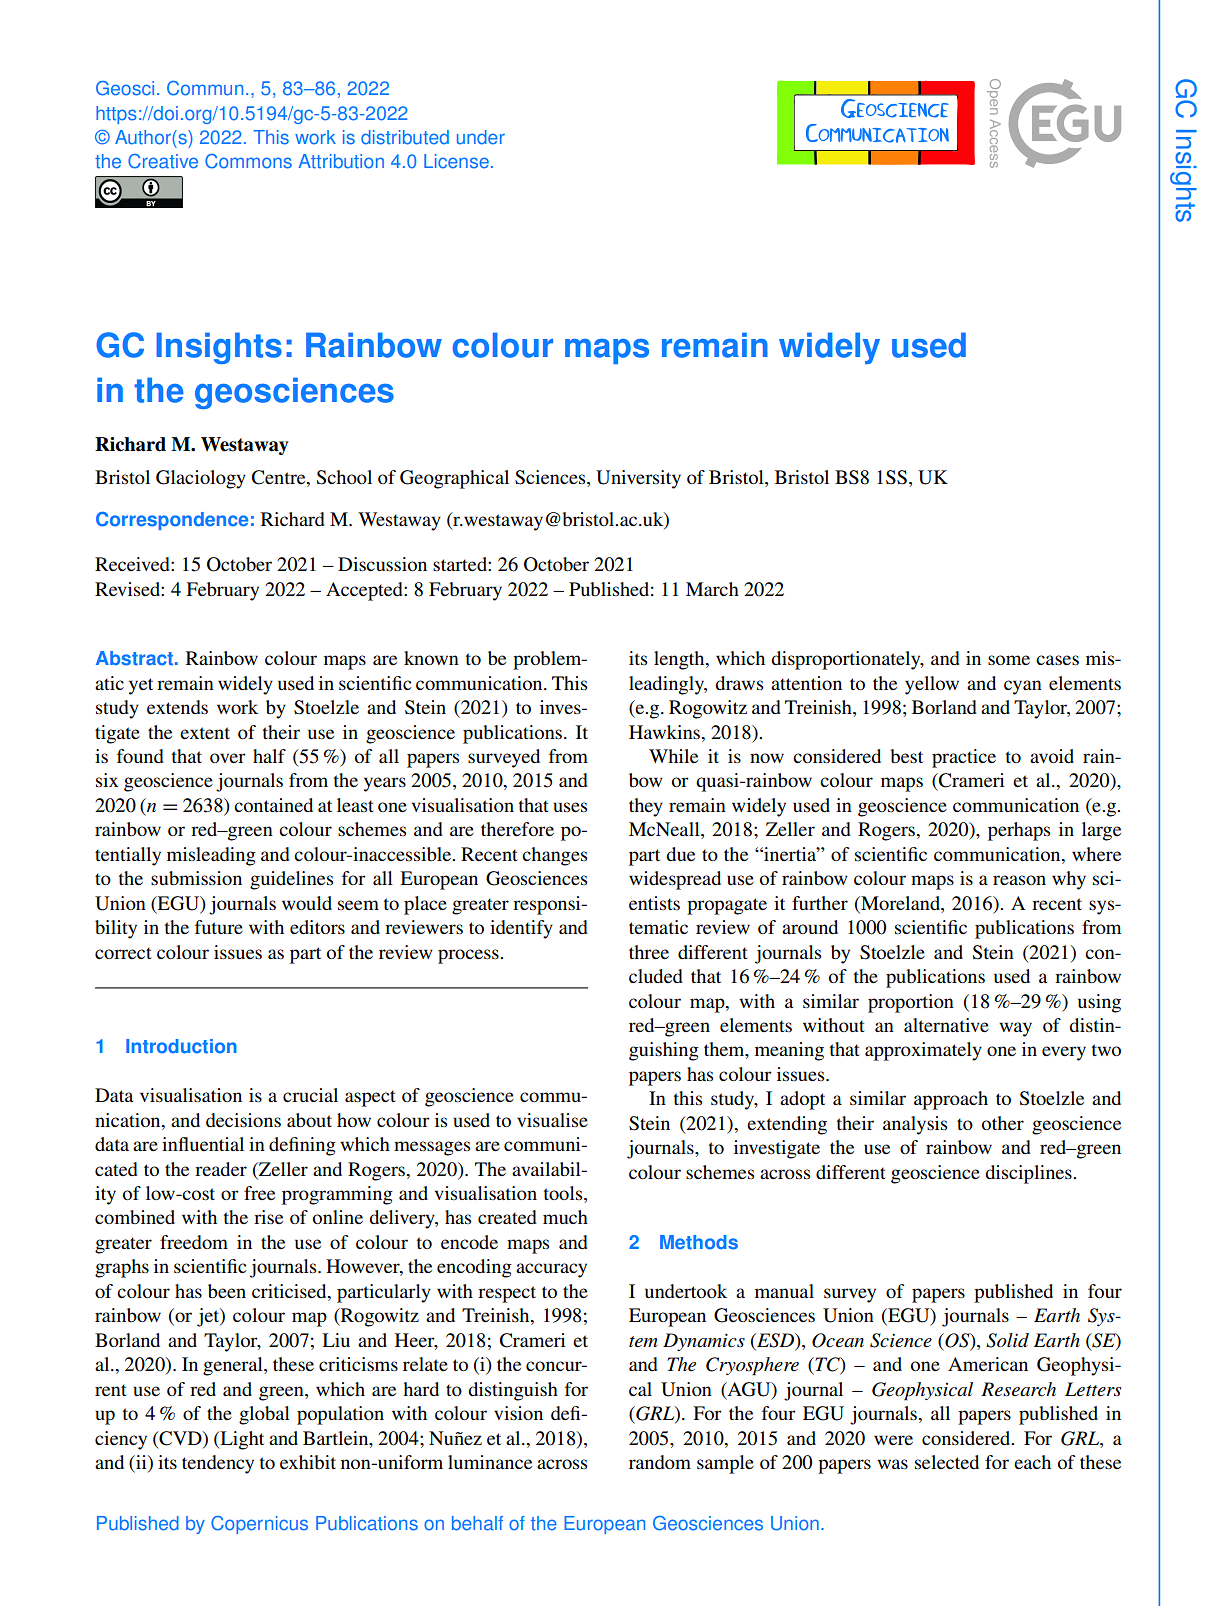 Image resolution: width=1218 pixels, height=1606 pixels. What do you see at coordinates (1009, 660) in the page?
I see `some` at bounding box center [1009, 660].
